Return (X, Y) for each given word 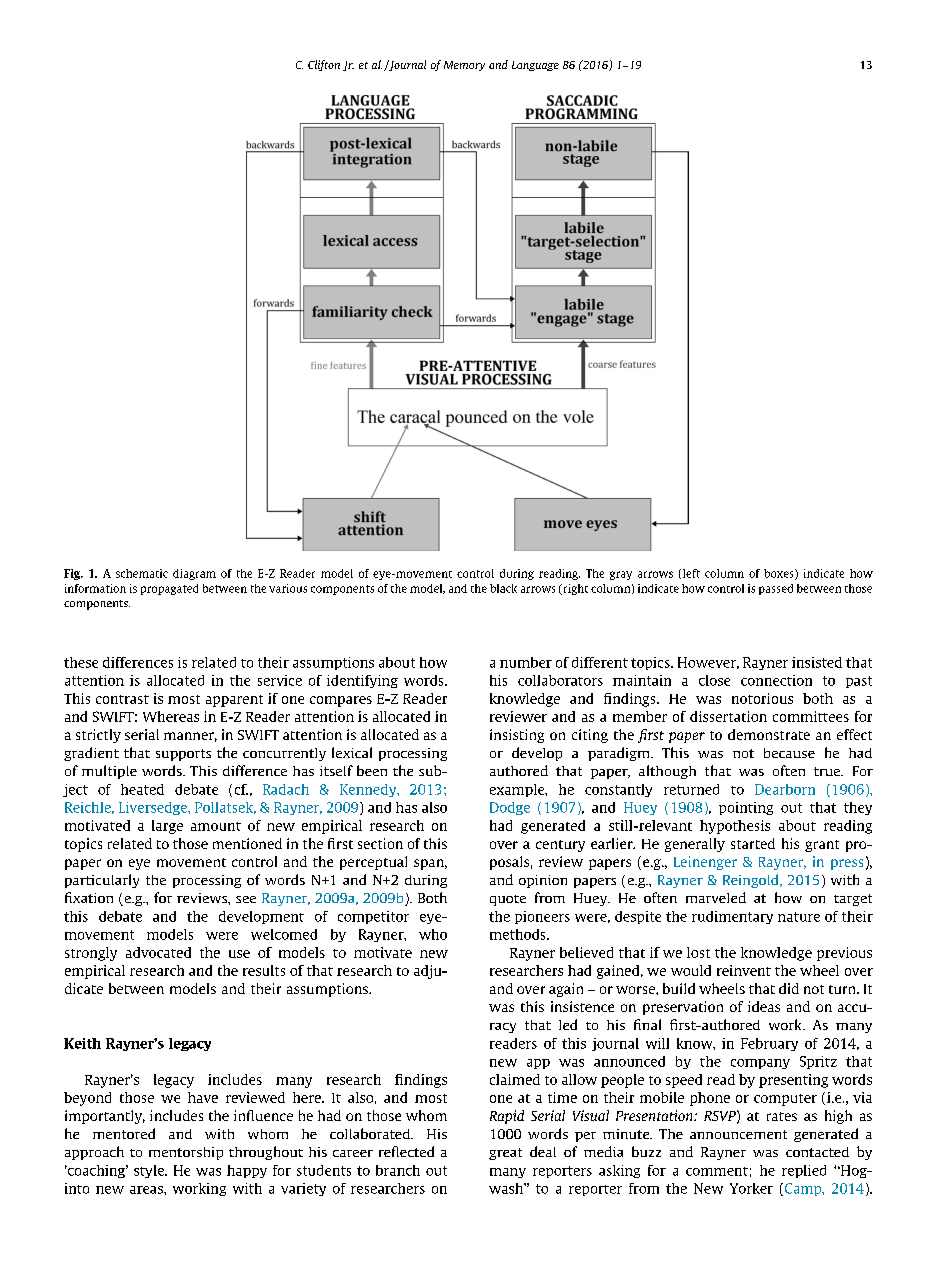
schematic (142, 573)
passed (776, 589)
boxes (780, 574)
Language (535, 66)
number (526, 662)
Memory (464, 66)
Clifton (324, 65)
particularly (102, 881)
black (503, 588)
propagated (169, 589)
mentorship (186, 1153)
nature (799, 917)
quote (508, 900)
